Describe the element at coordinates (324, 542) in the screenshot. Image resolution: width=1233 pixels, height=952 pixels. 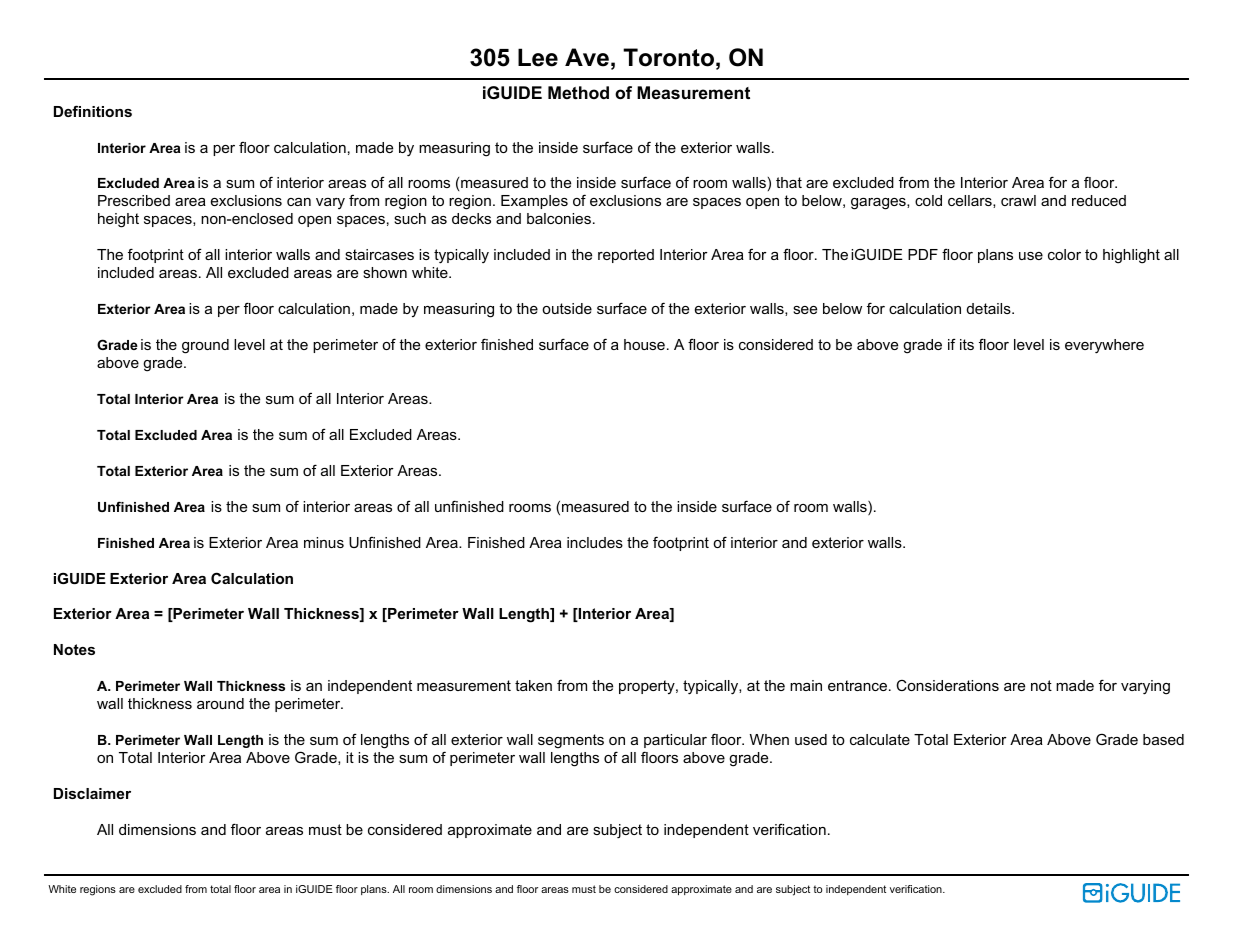
I see `minus` at that location.
